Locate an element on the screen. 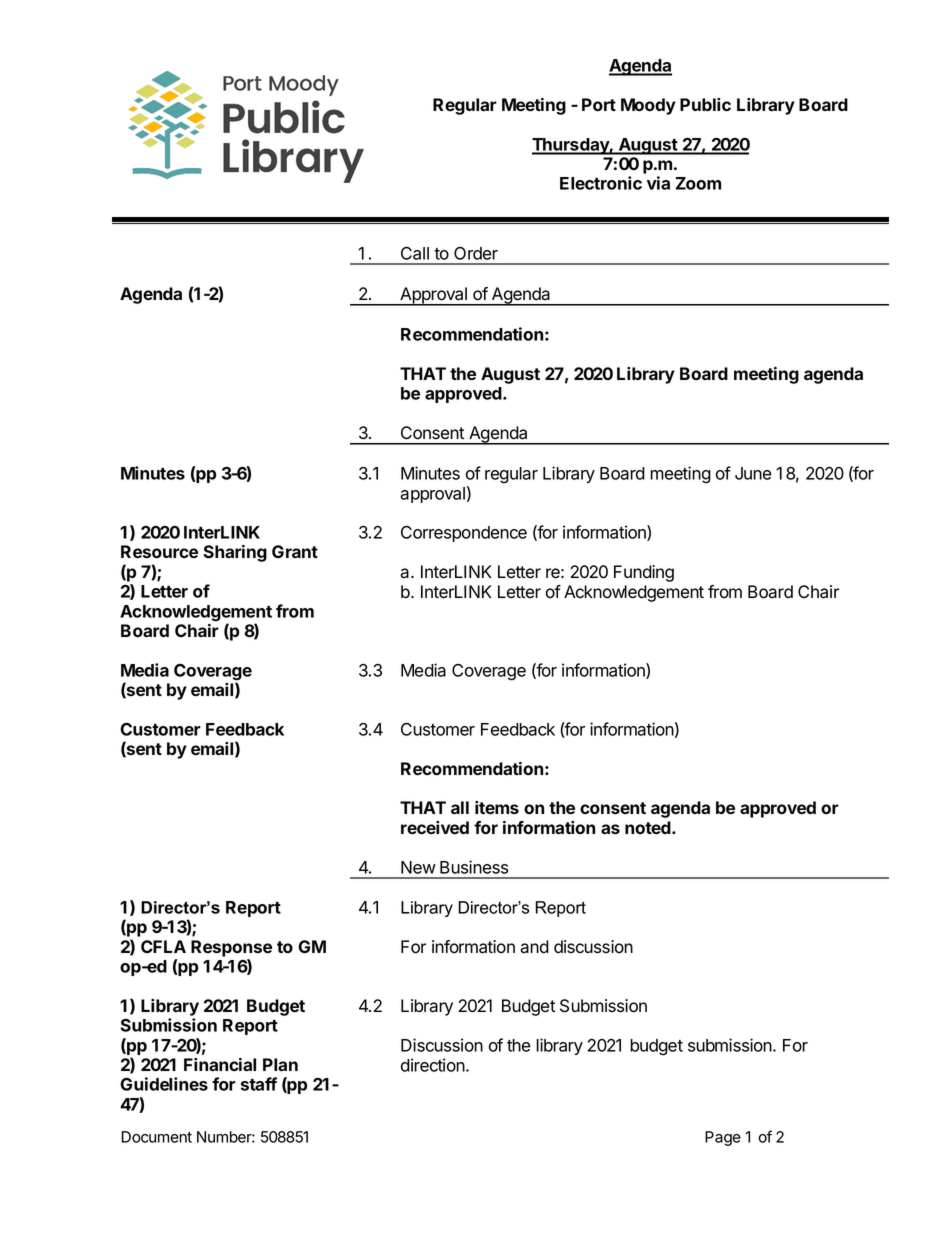 Image resolution: width=952 pixels, height=1233 pixels. direction is located at coordinates (434, 1065).
